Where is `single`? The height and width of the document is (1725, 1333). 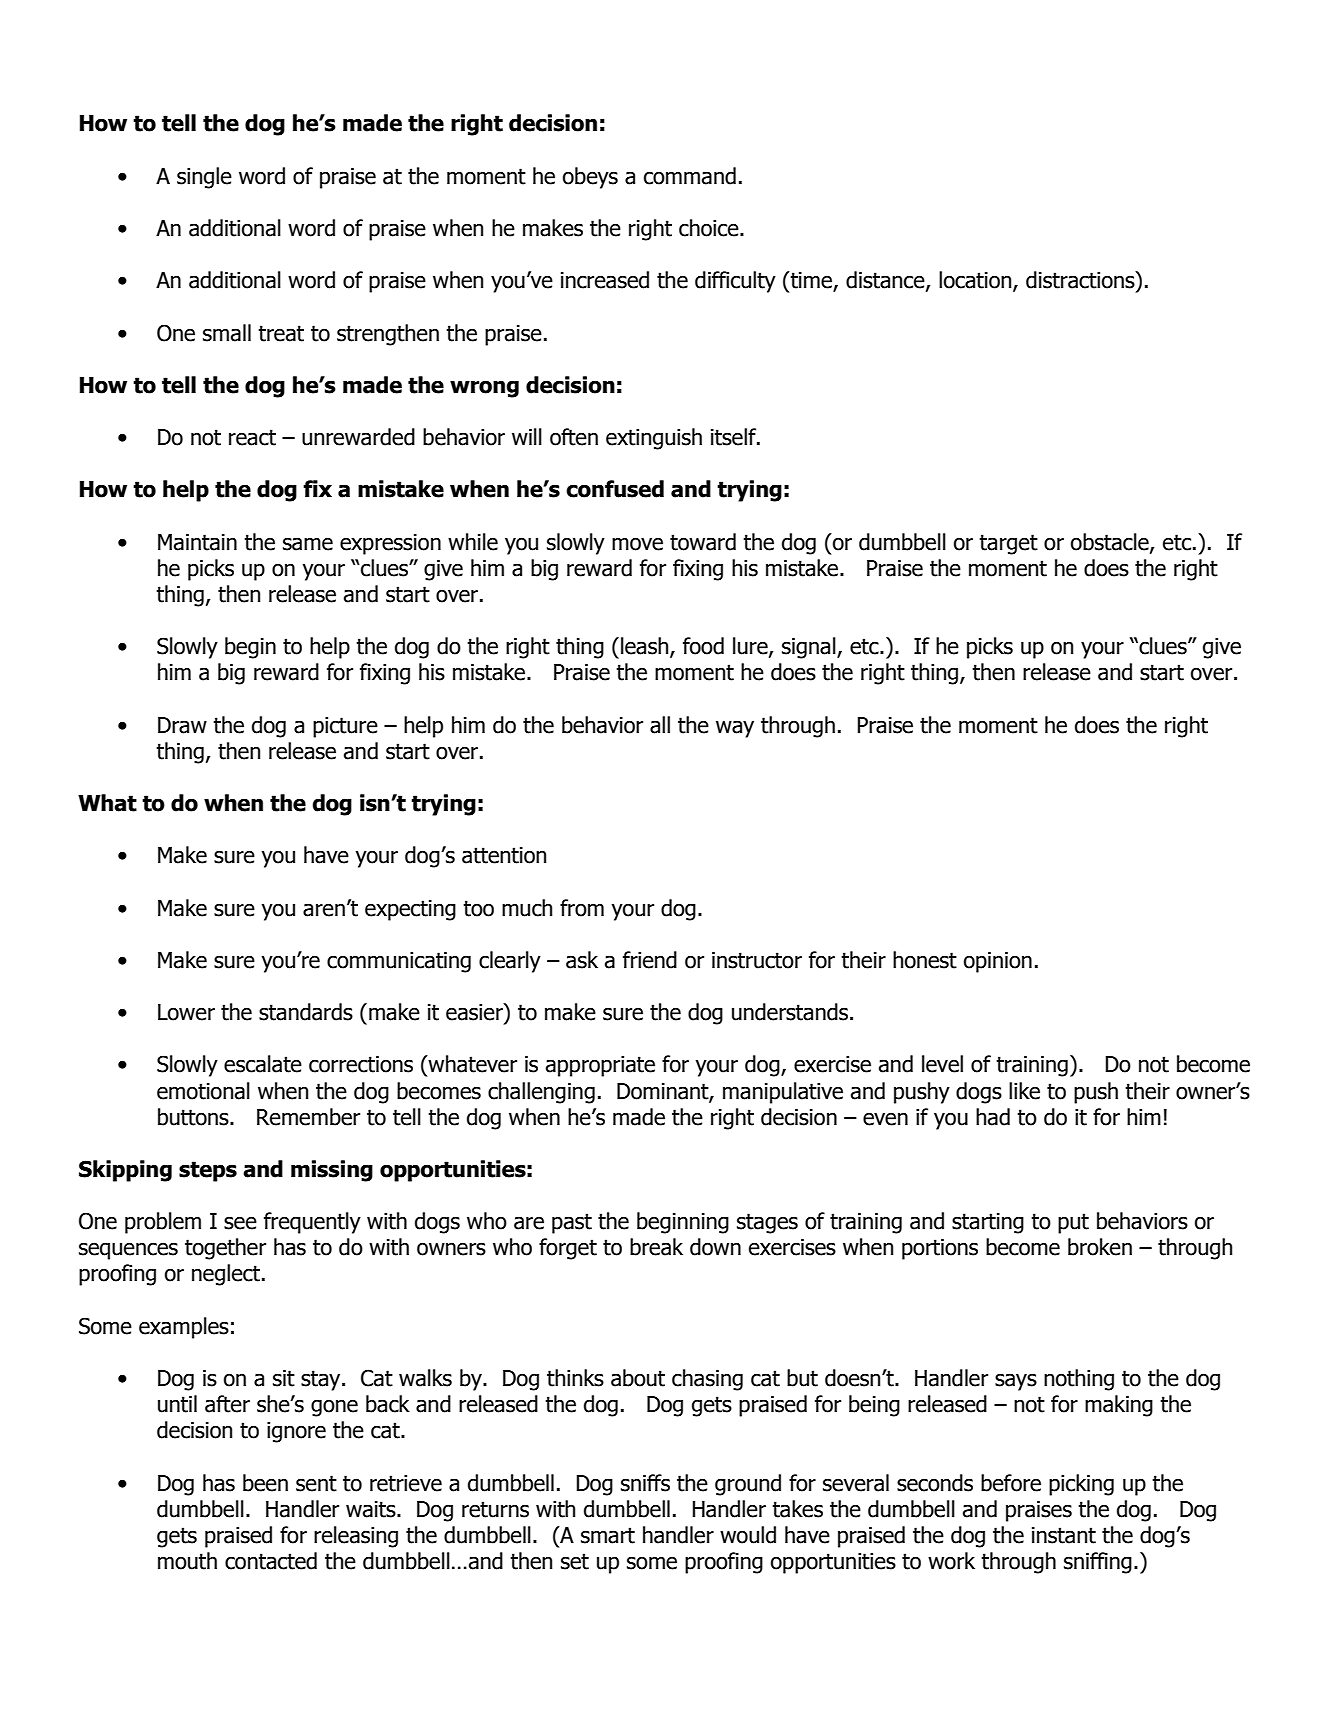 single is located at coordinates (204, 178).
